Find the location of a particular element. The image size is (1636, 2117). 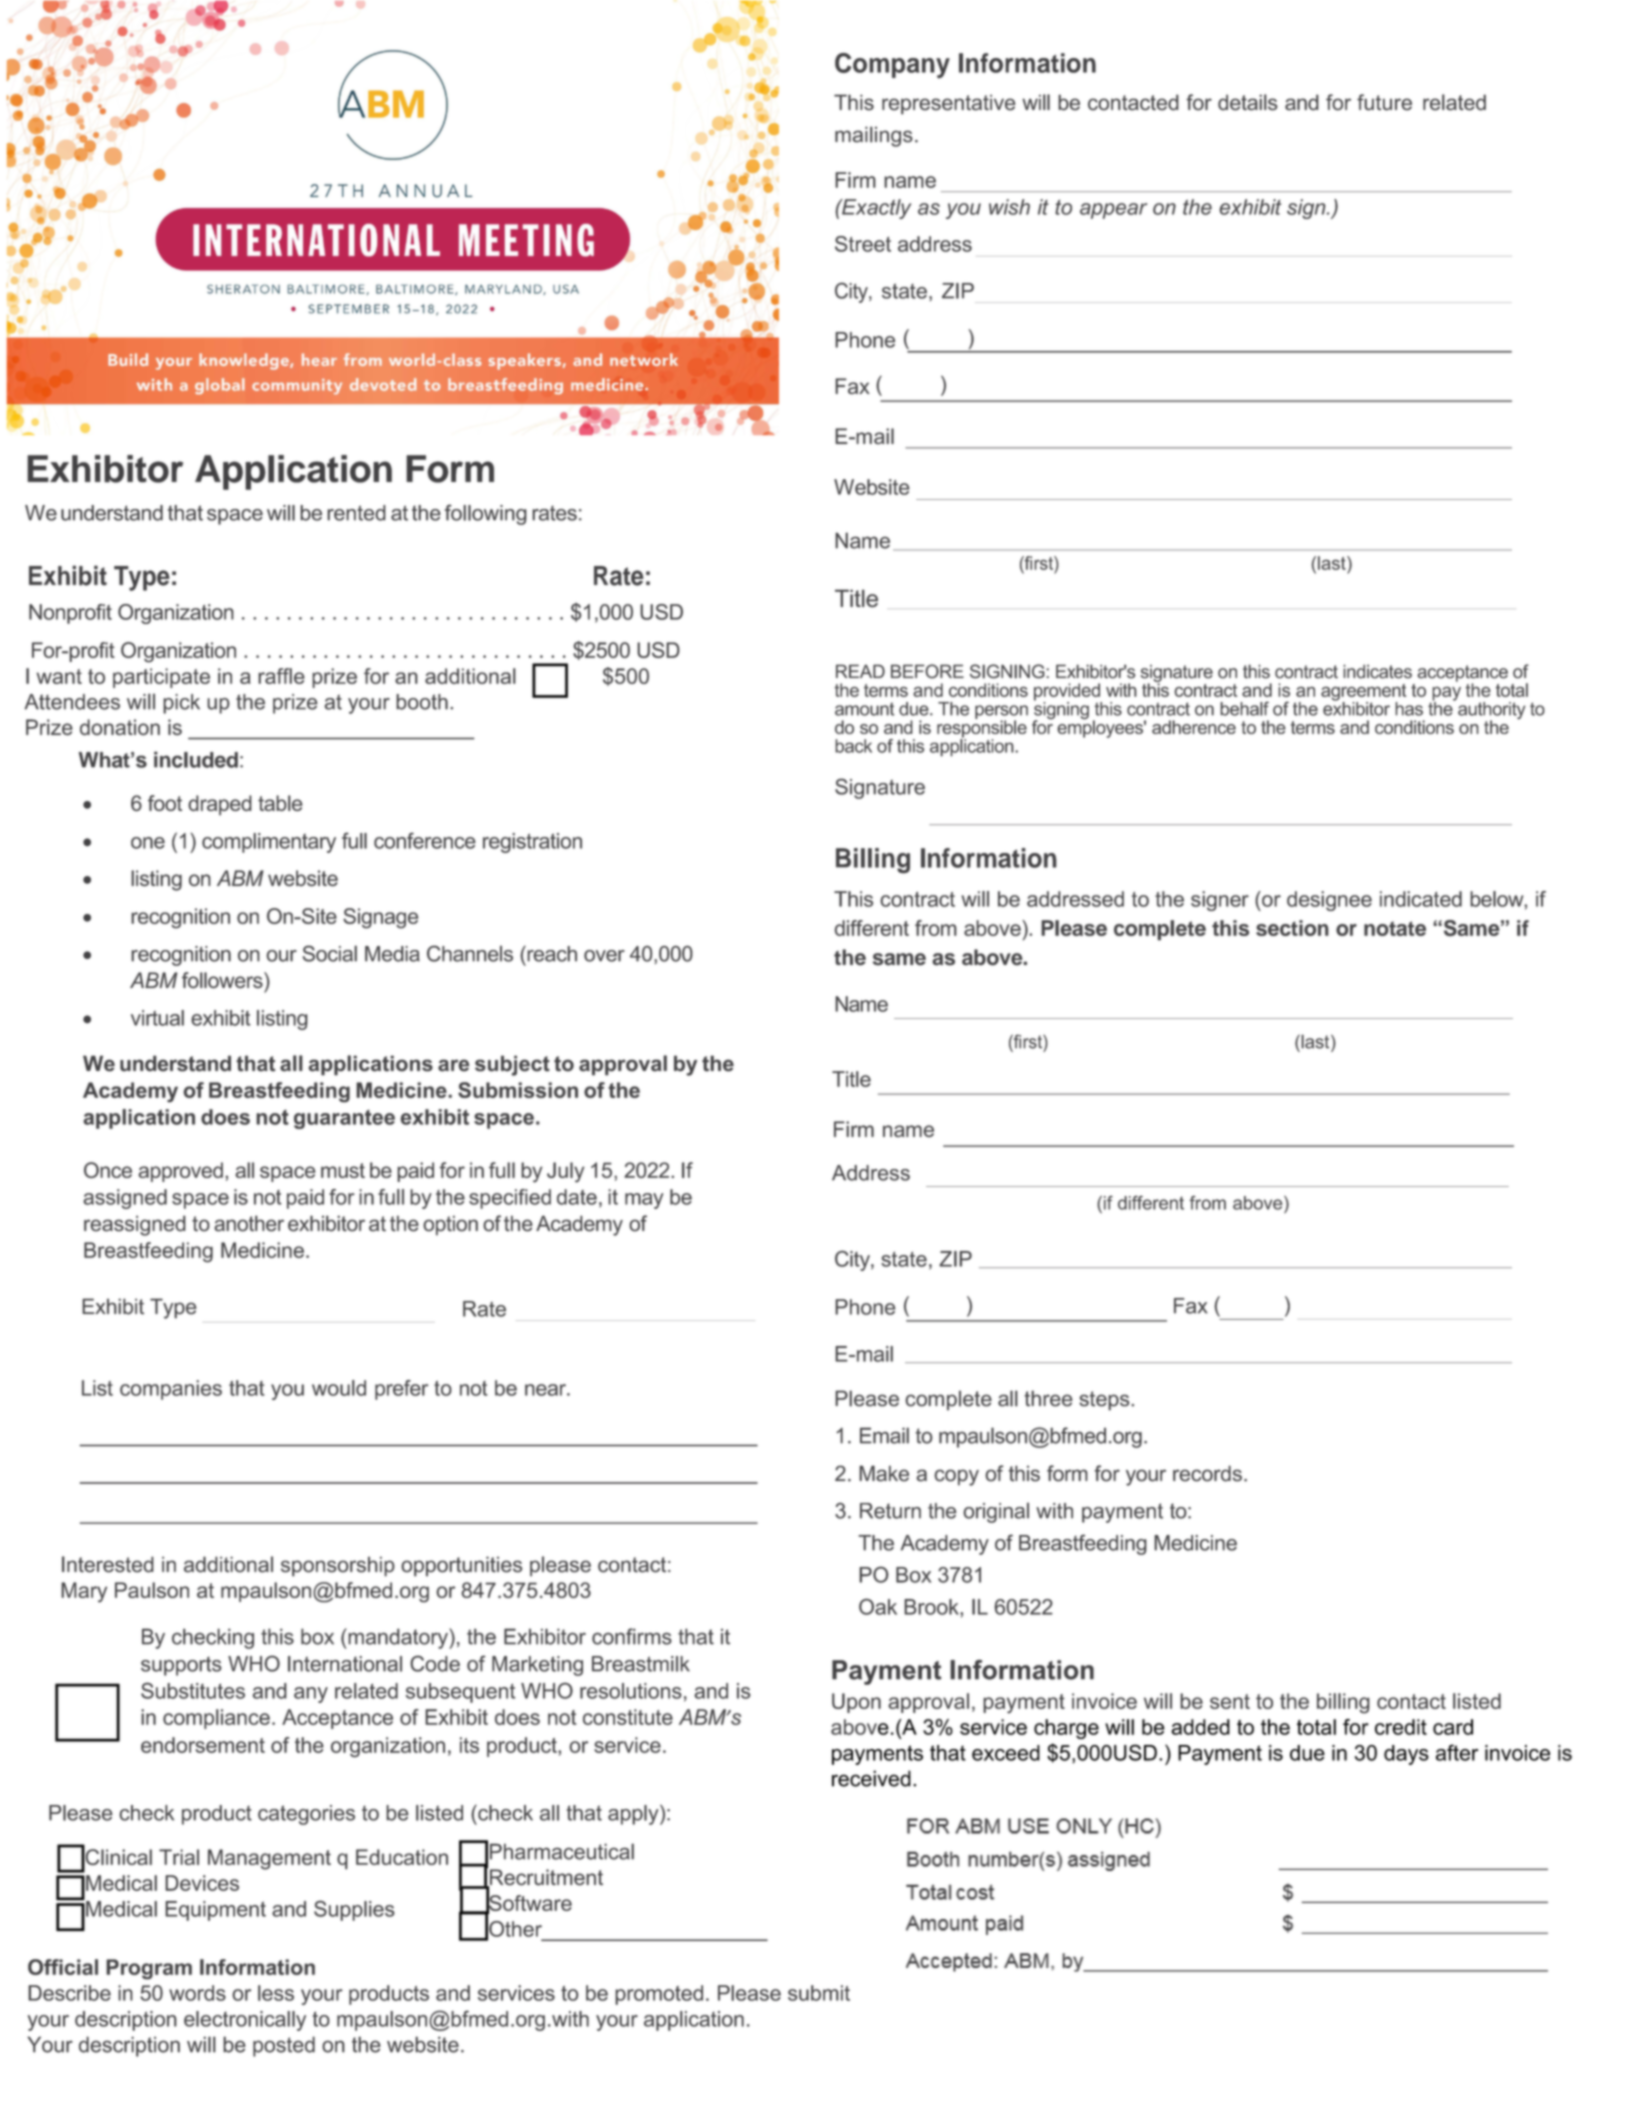

over is located at coordinates (604, 956).
